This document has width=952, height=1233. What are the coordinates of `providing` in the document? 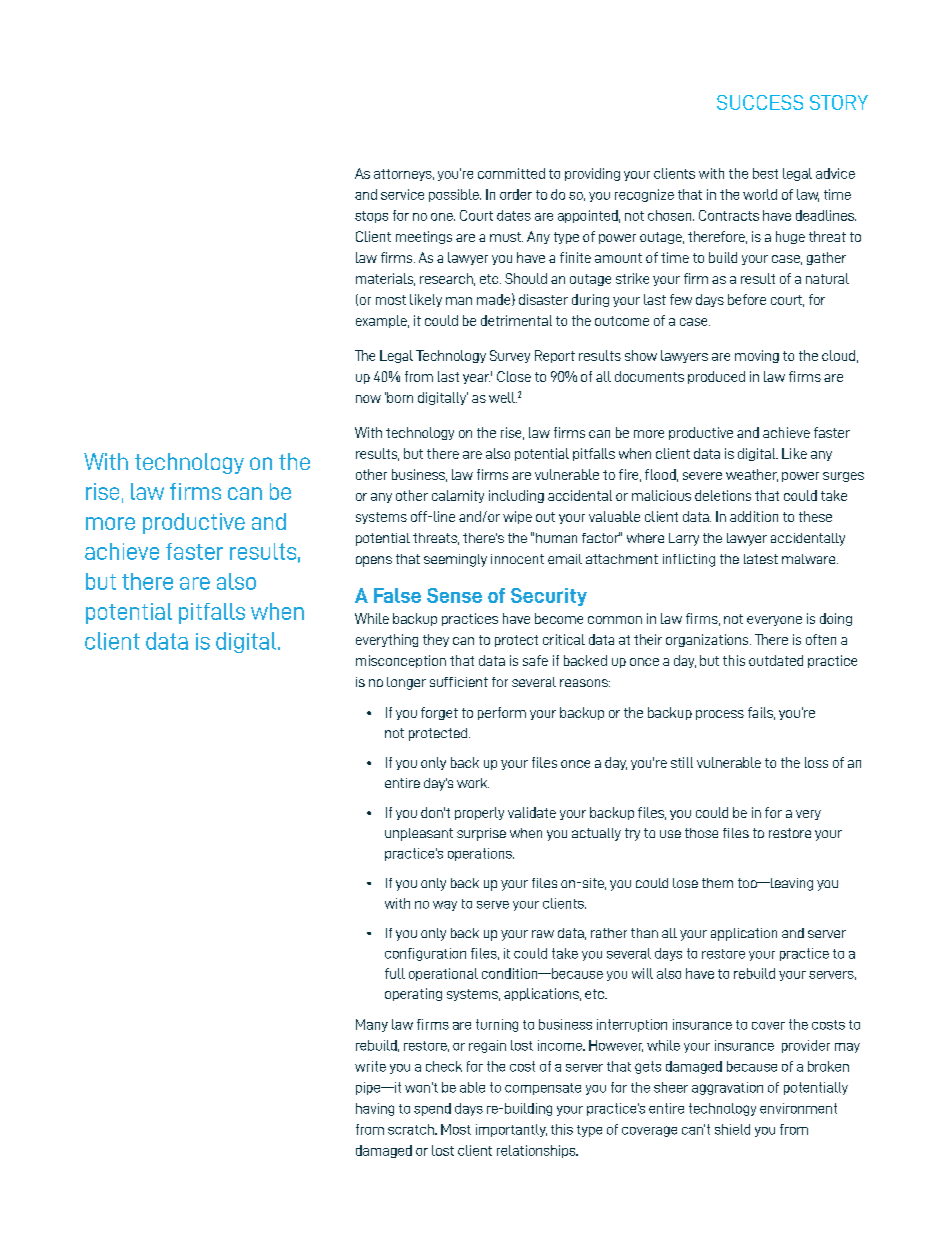 It's located at (592, 174).
